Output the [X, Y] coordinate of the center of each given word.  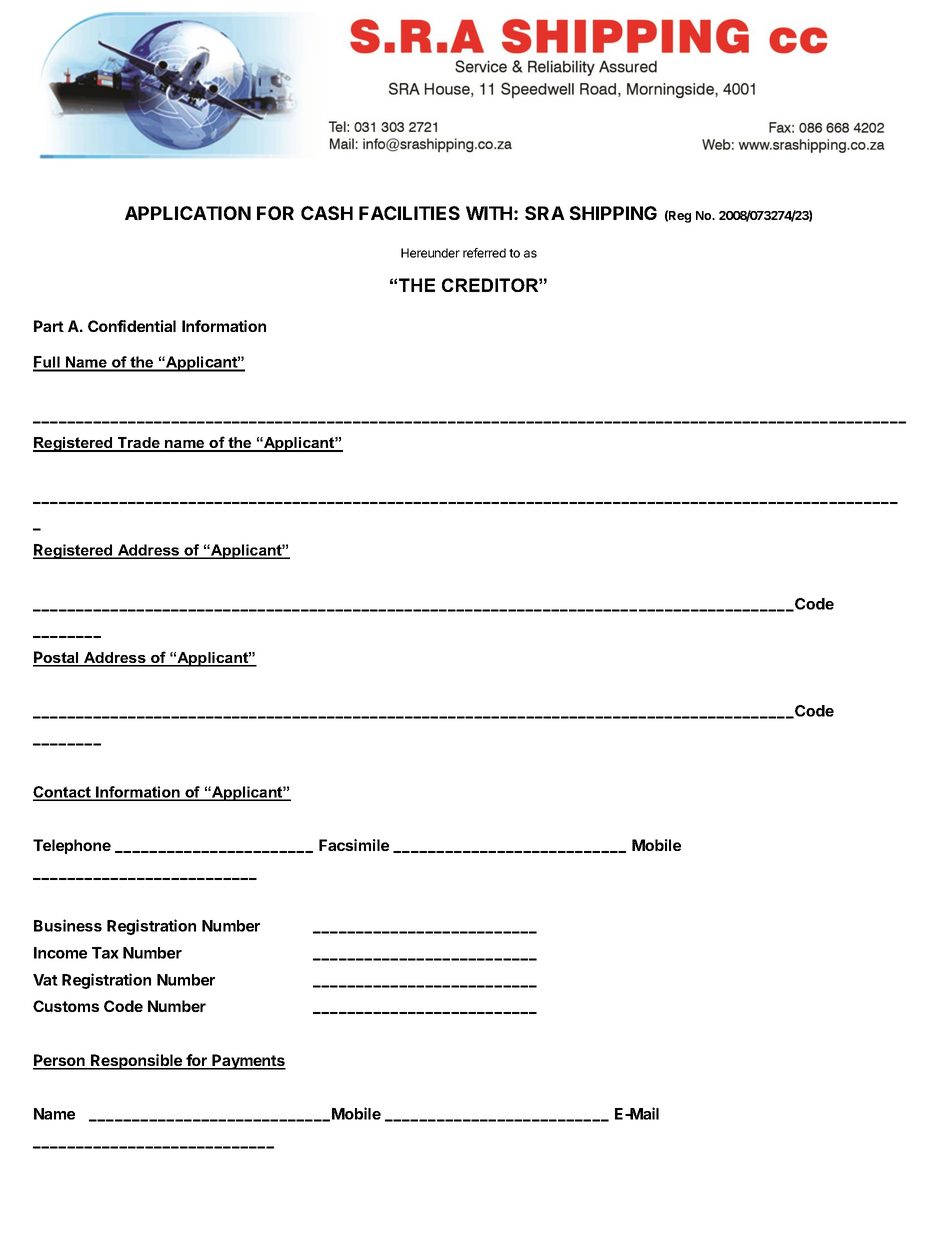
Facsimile [354, 845]
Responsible [137, 1062]
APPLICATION [188, 213]
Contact [63, 793]
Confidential [132, 326]
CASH [327, 213]
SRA [545, 213]
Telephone [72, 846]
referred [484, 253]
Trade [139, 444]
